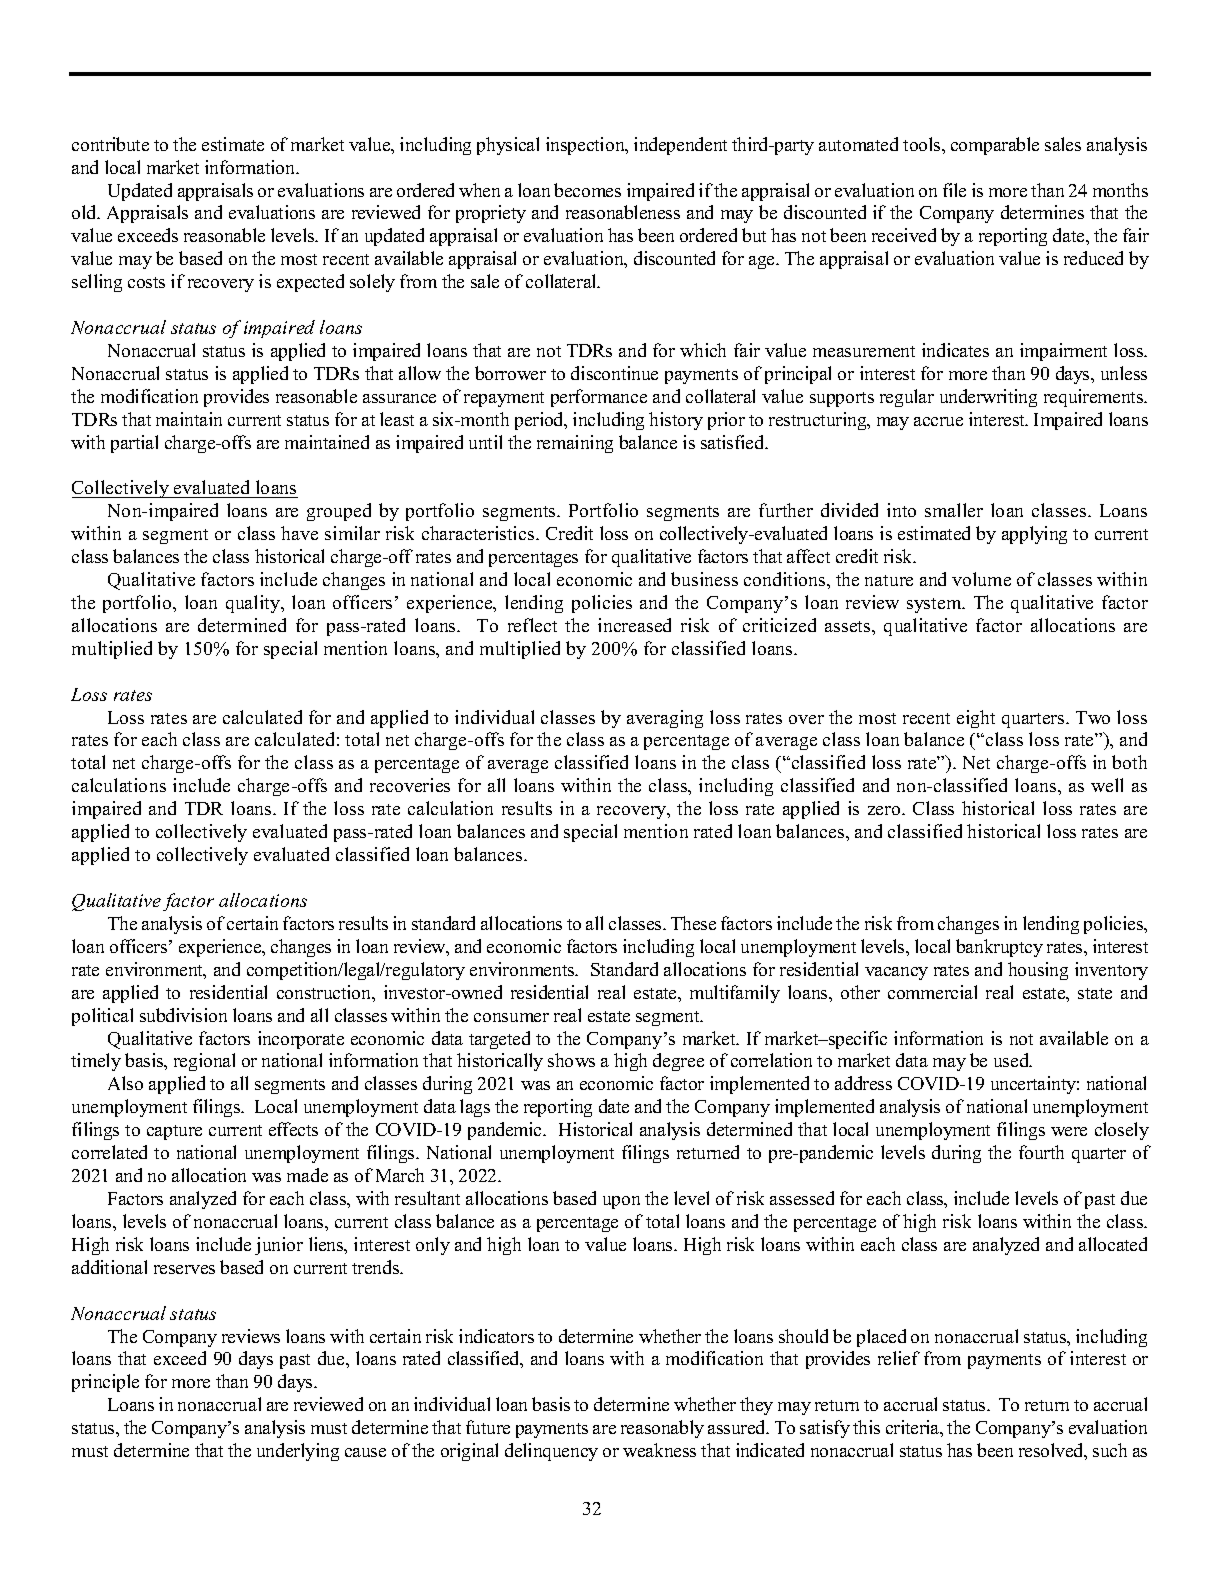 The width and height of the document is (1220, 1578). I want to click on such, so click(1110, 1450).
